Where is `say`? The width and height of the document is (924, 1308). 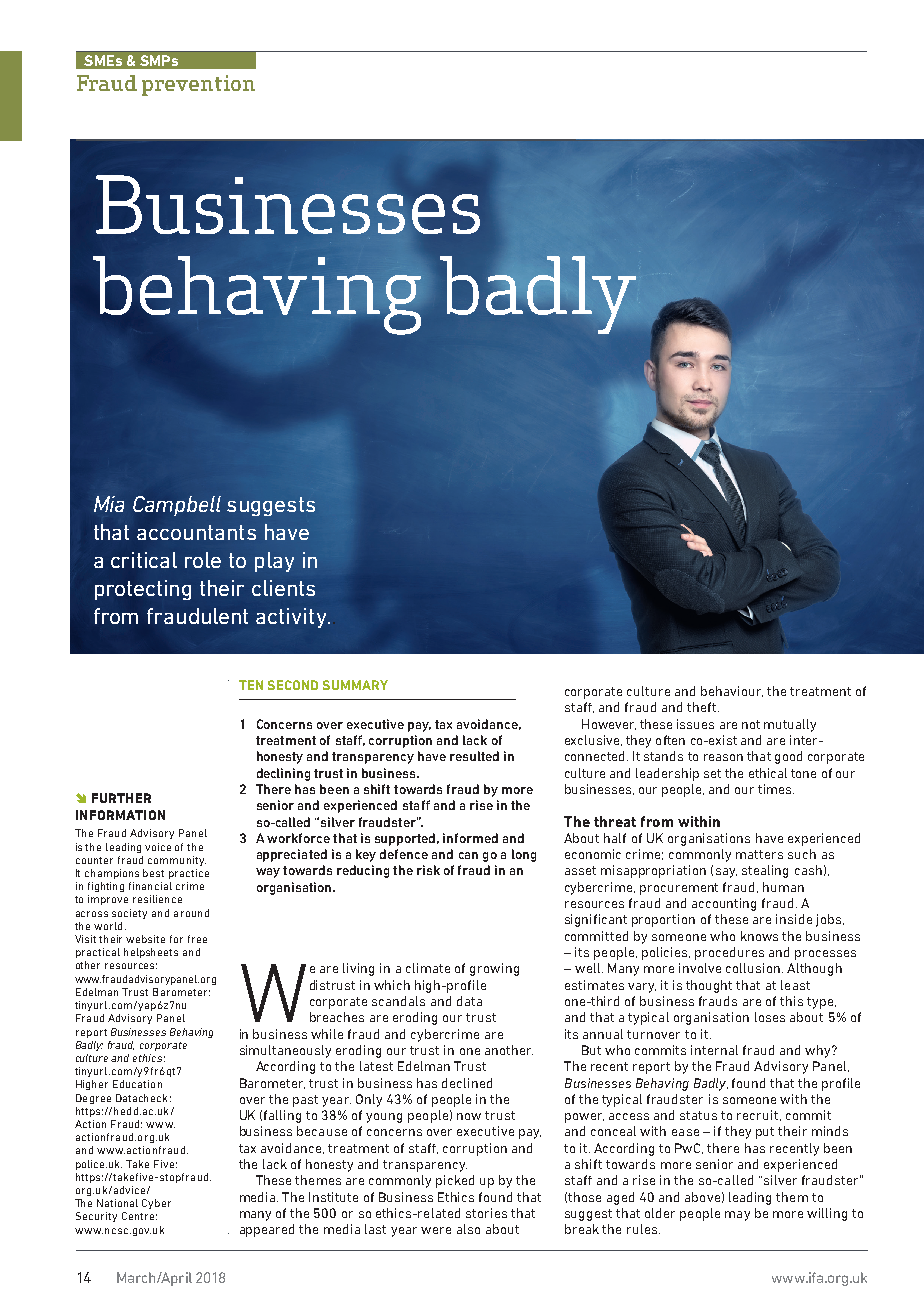
say is located at coordinates (726, 873).
